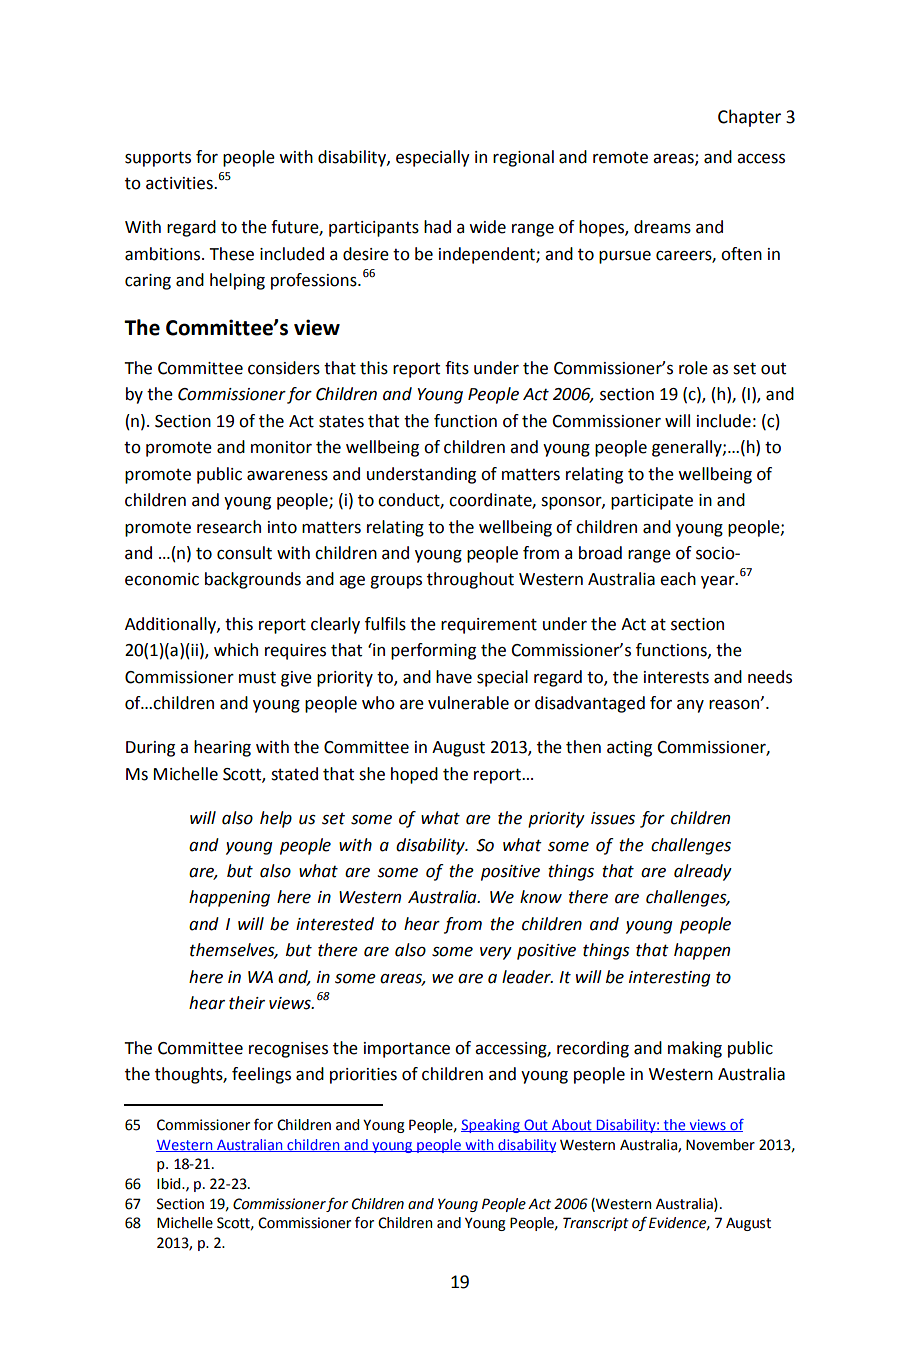  Describe the element at coordinates (470, 580) in the document. I see `throughout` at that location.
